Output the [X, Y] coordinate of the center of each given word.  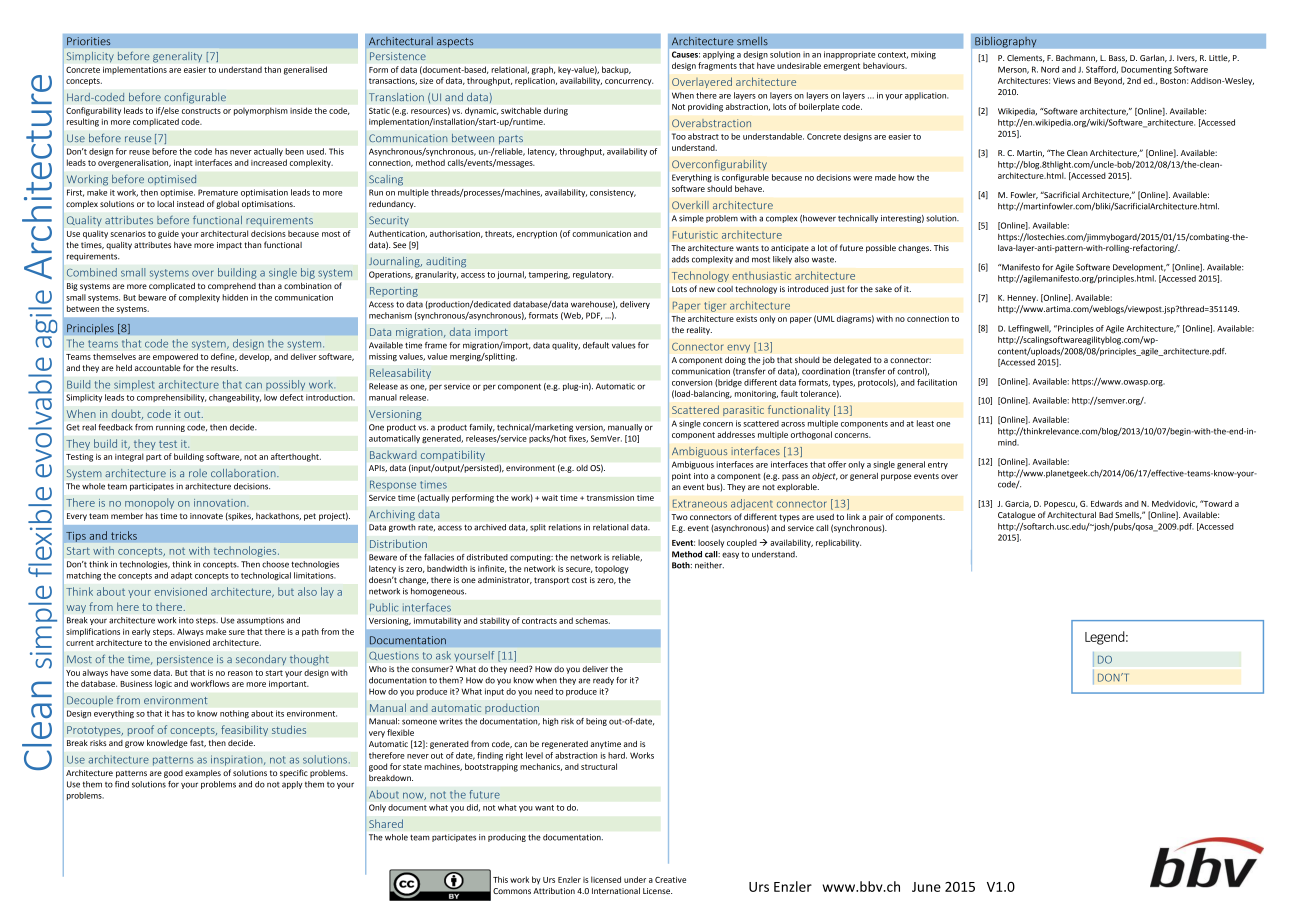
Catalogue [1016, 516]
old [582, 468]
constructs [201, 111]
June [926, 887]
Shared [386, 823]
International [616, 891]
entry [938, 465]
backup [616, 70]
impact [229, 246]
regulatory [593, 275]
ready [603, 681]
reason [240, 673]
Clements [1026, 58]
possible [881, 249]
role [198, 473]
